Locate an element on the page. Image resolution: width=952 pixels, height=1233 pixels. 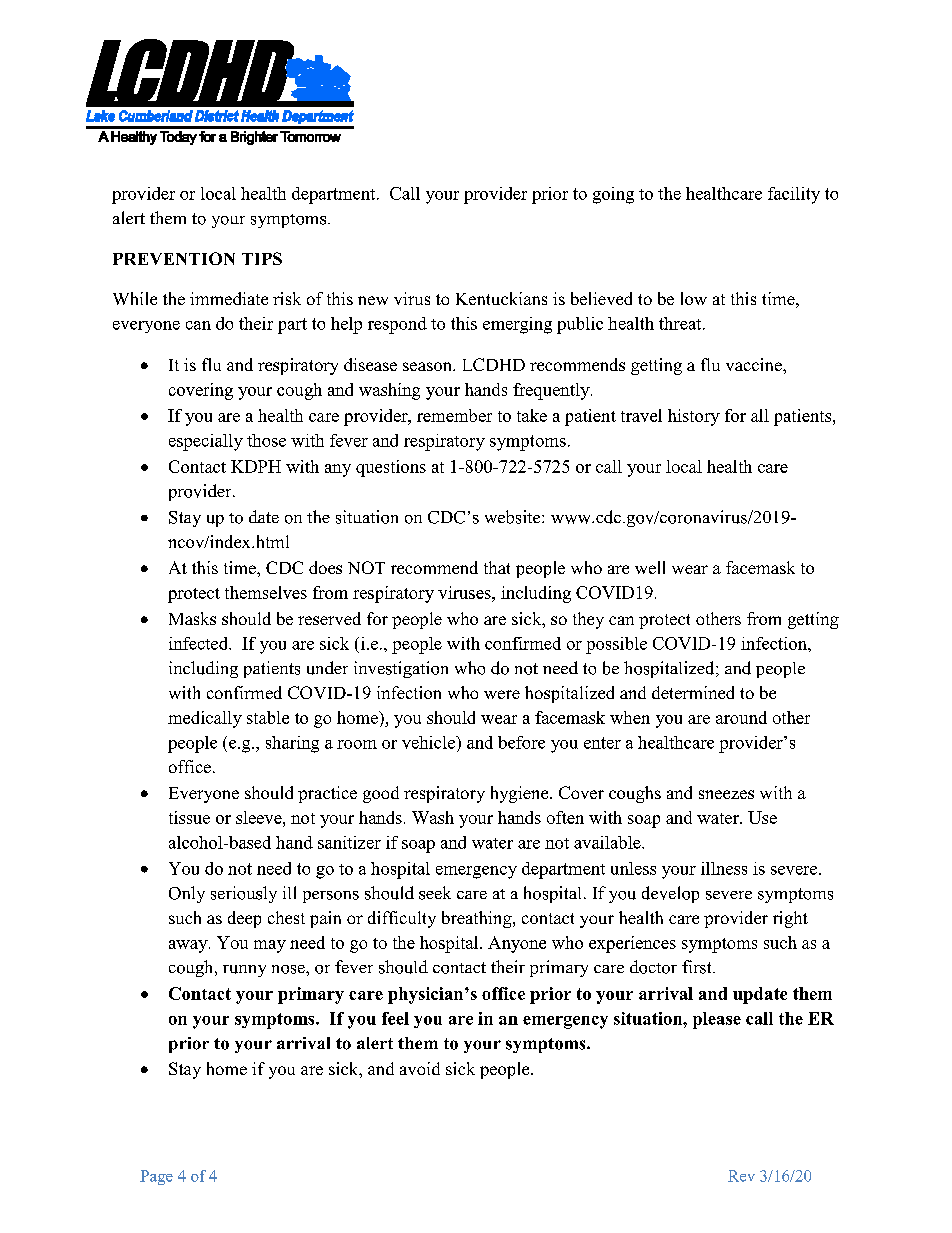
deep is located at coordinates (244, 919).
